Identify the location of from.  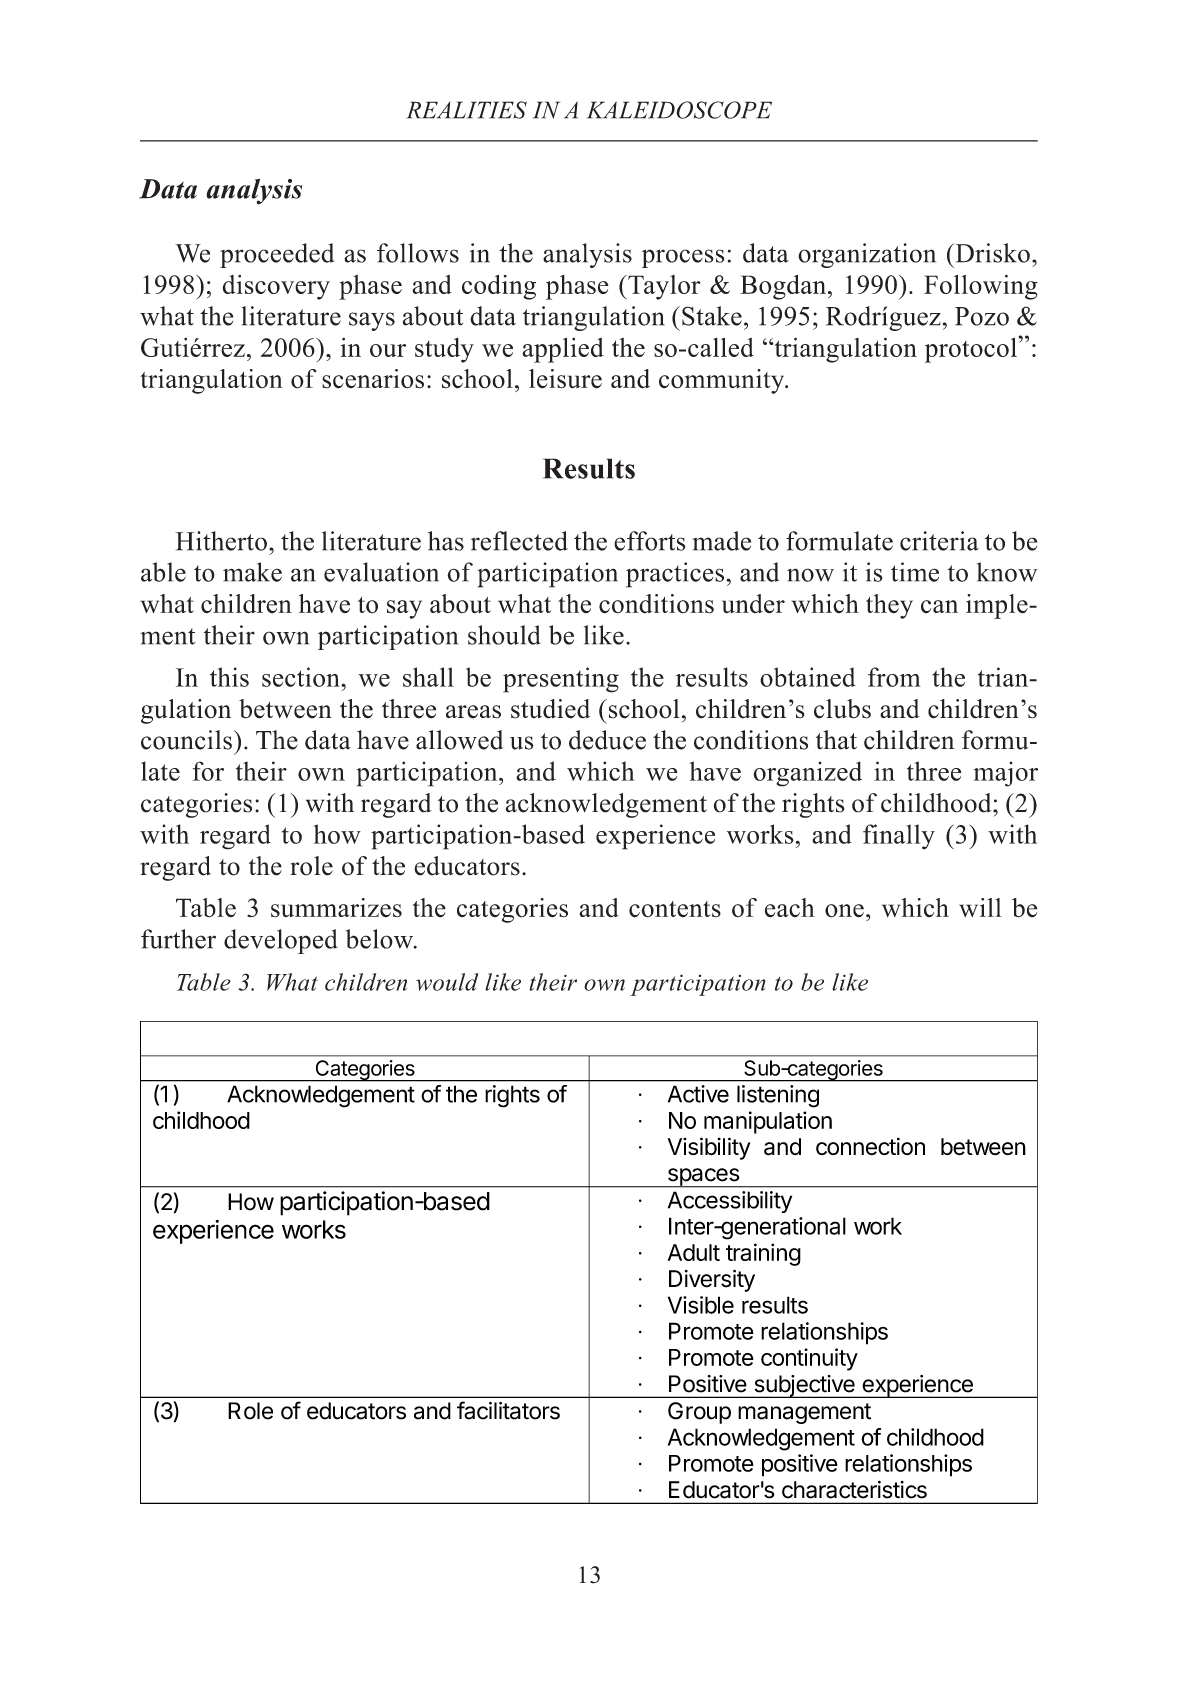
(894, 677).
